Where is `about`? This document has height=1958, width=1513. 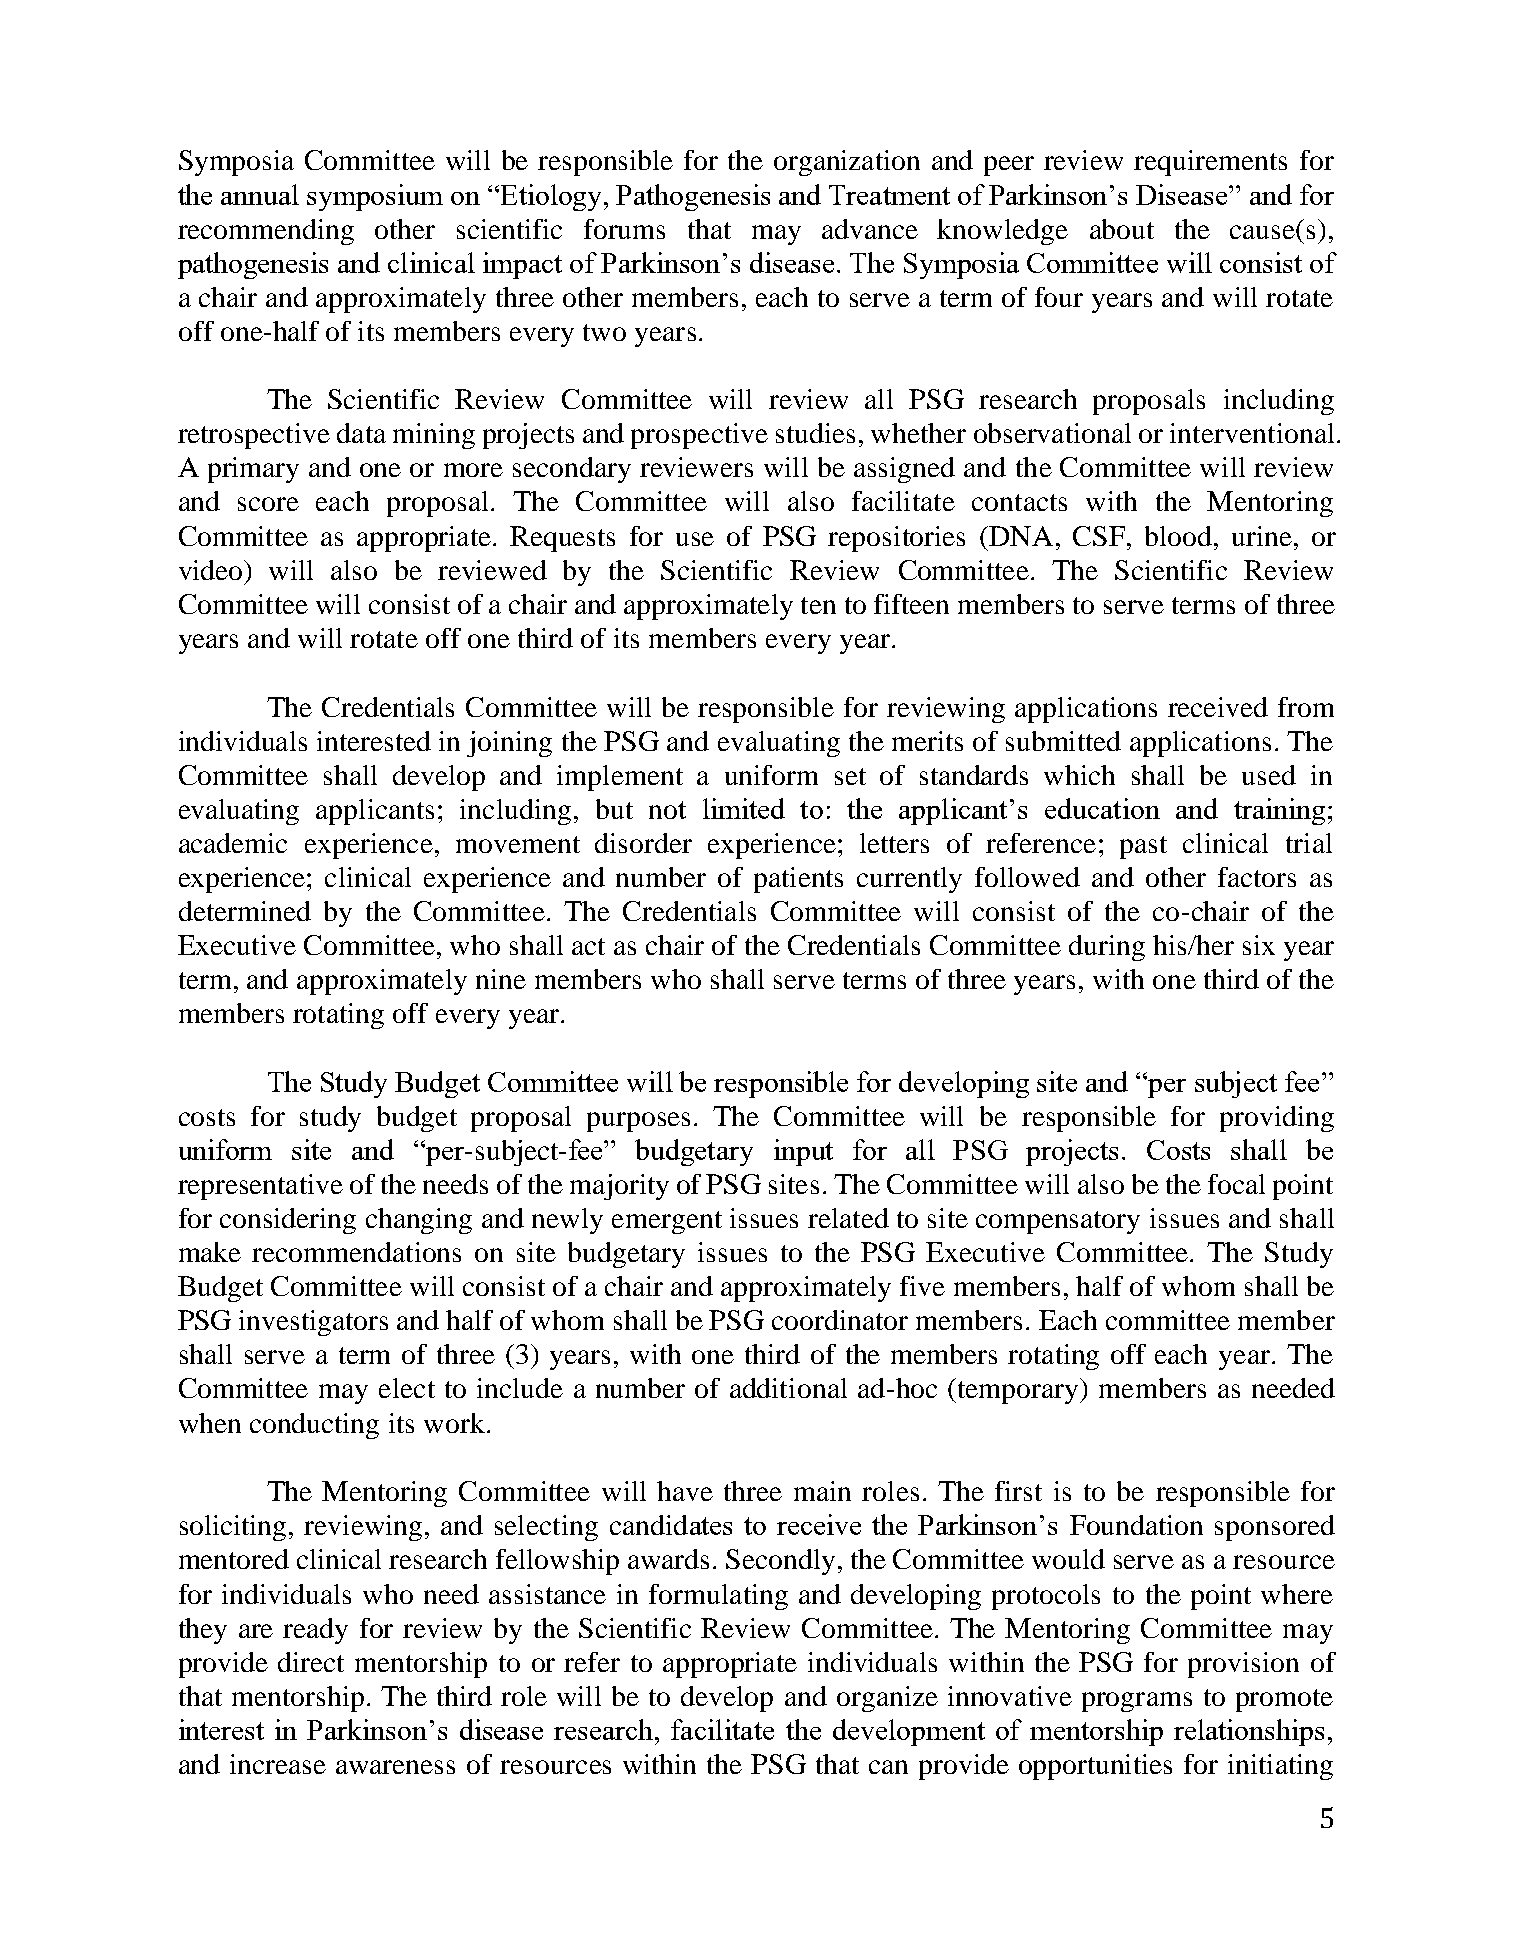 about is located at coordinates (1122, 229).
